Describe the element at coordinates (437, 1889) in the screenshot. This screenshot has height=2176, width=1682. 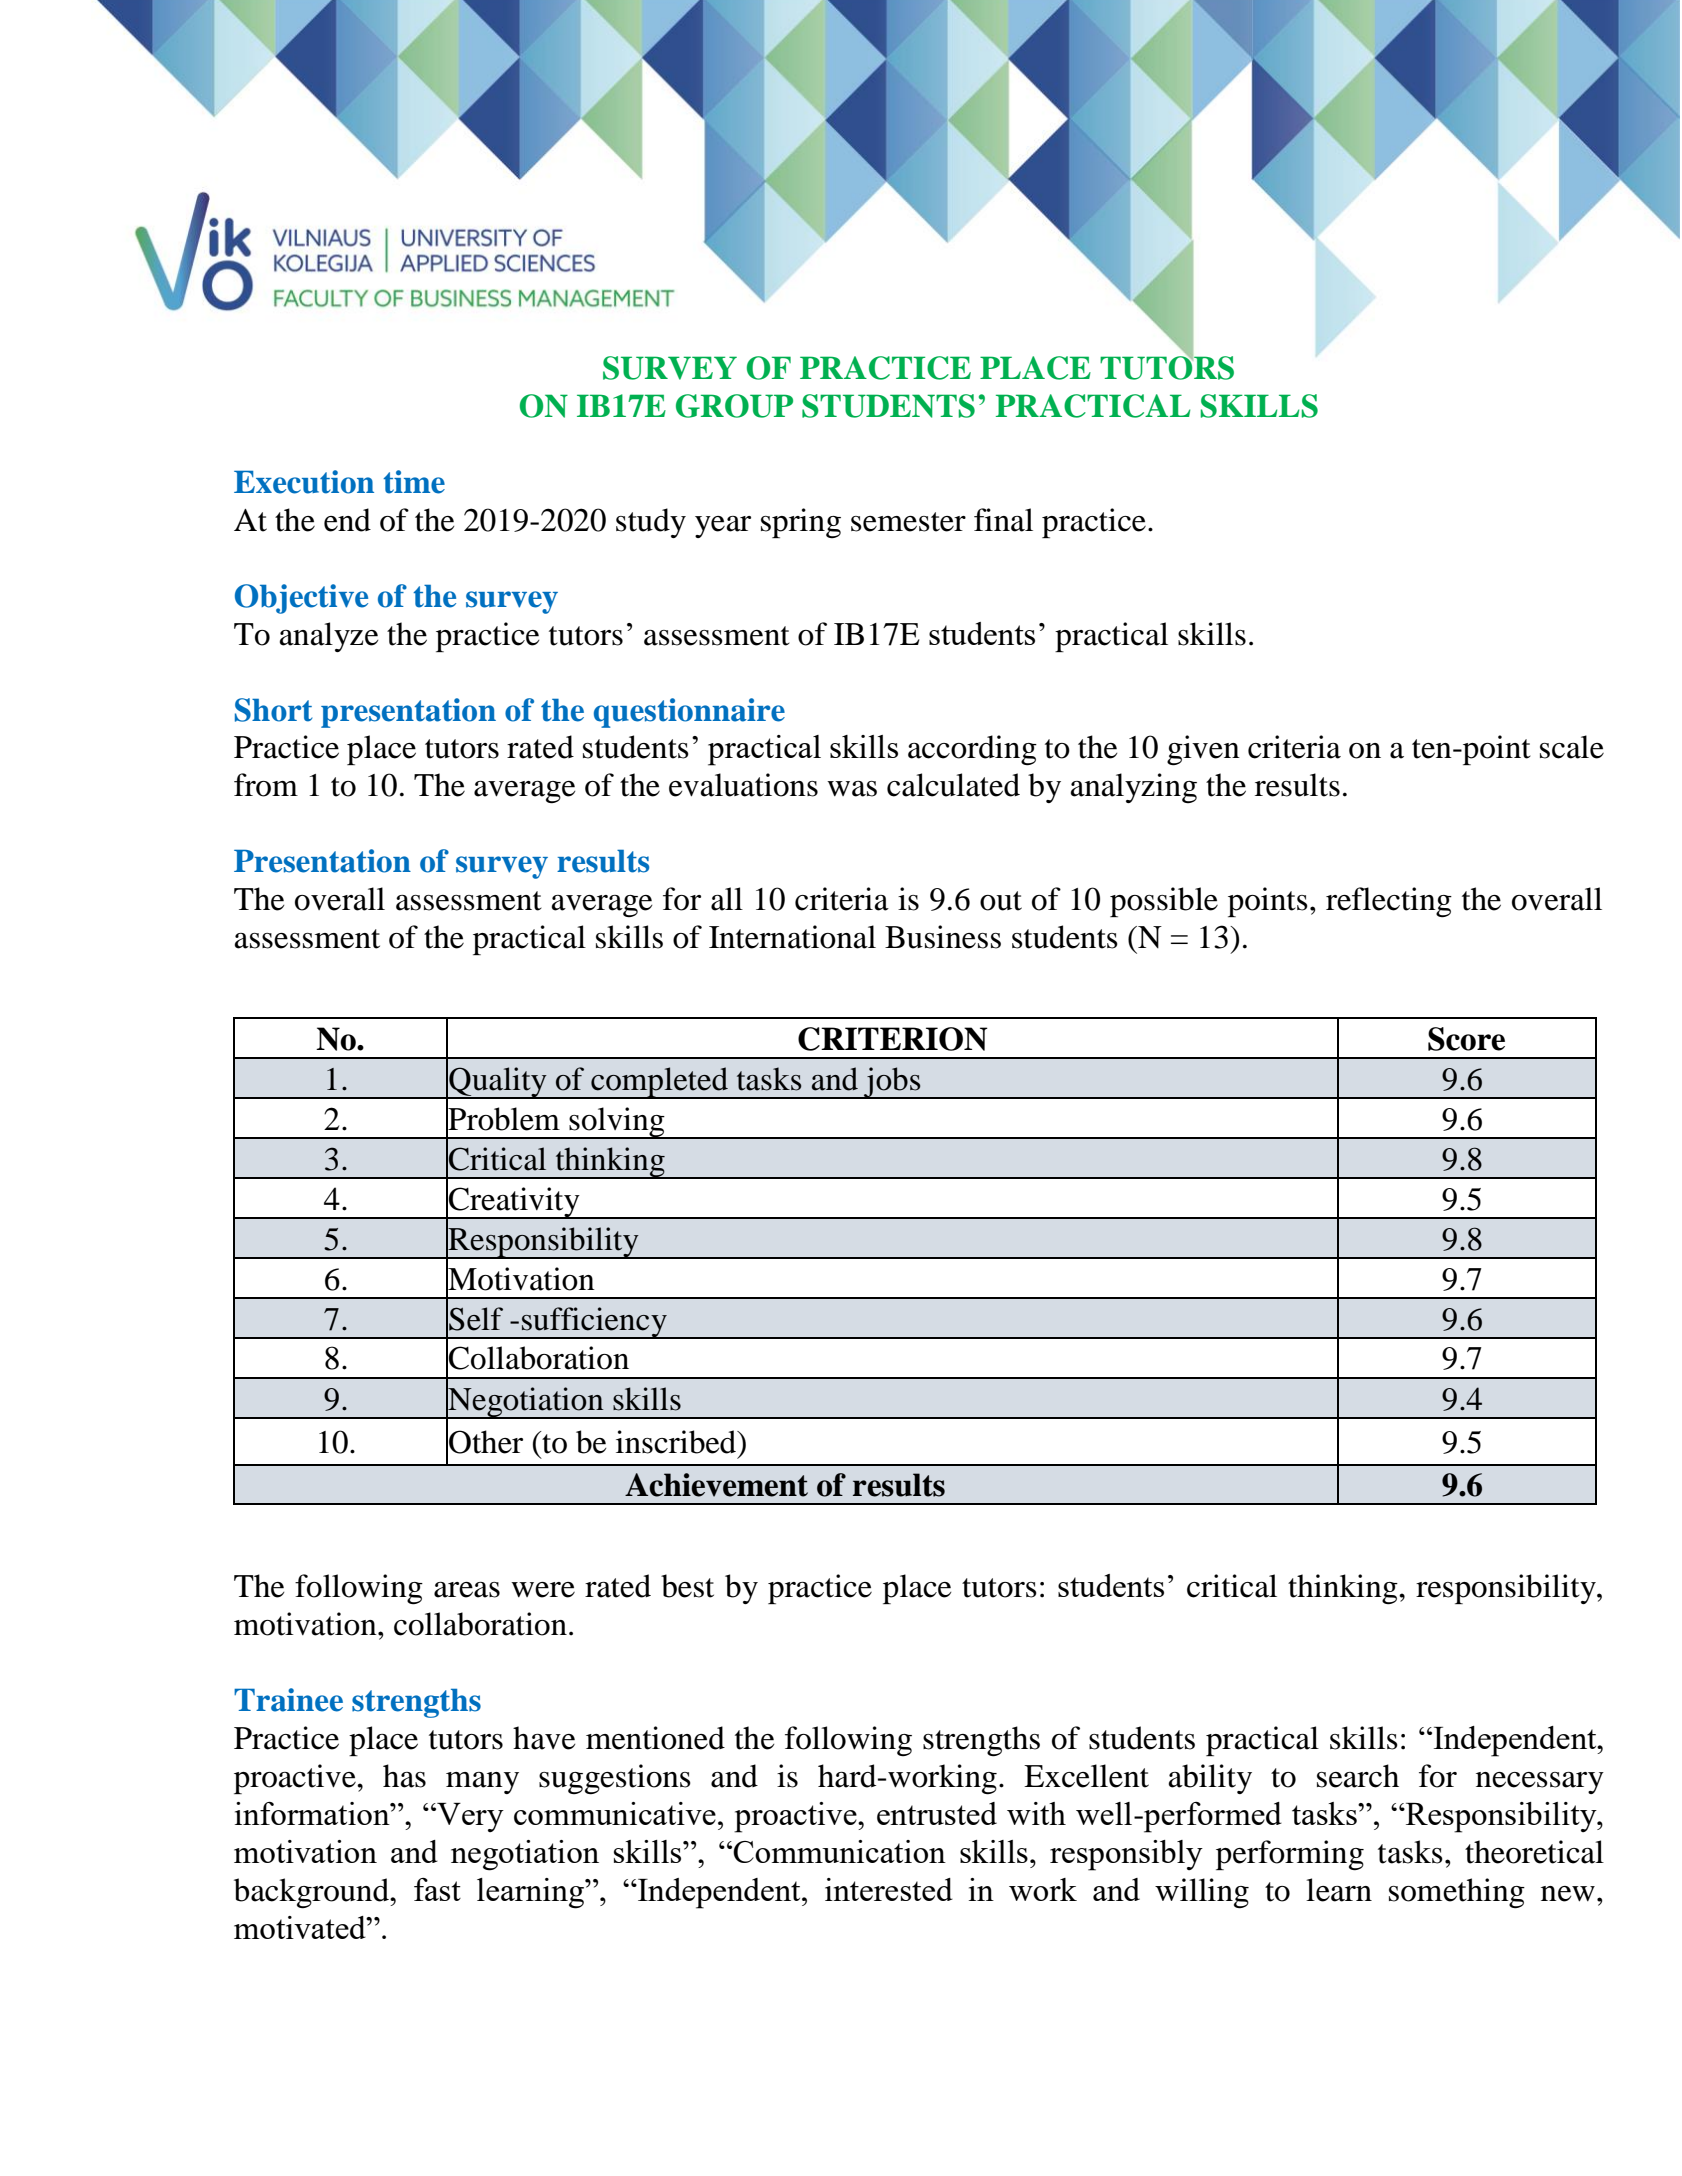
I see `fast` at that location.
